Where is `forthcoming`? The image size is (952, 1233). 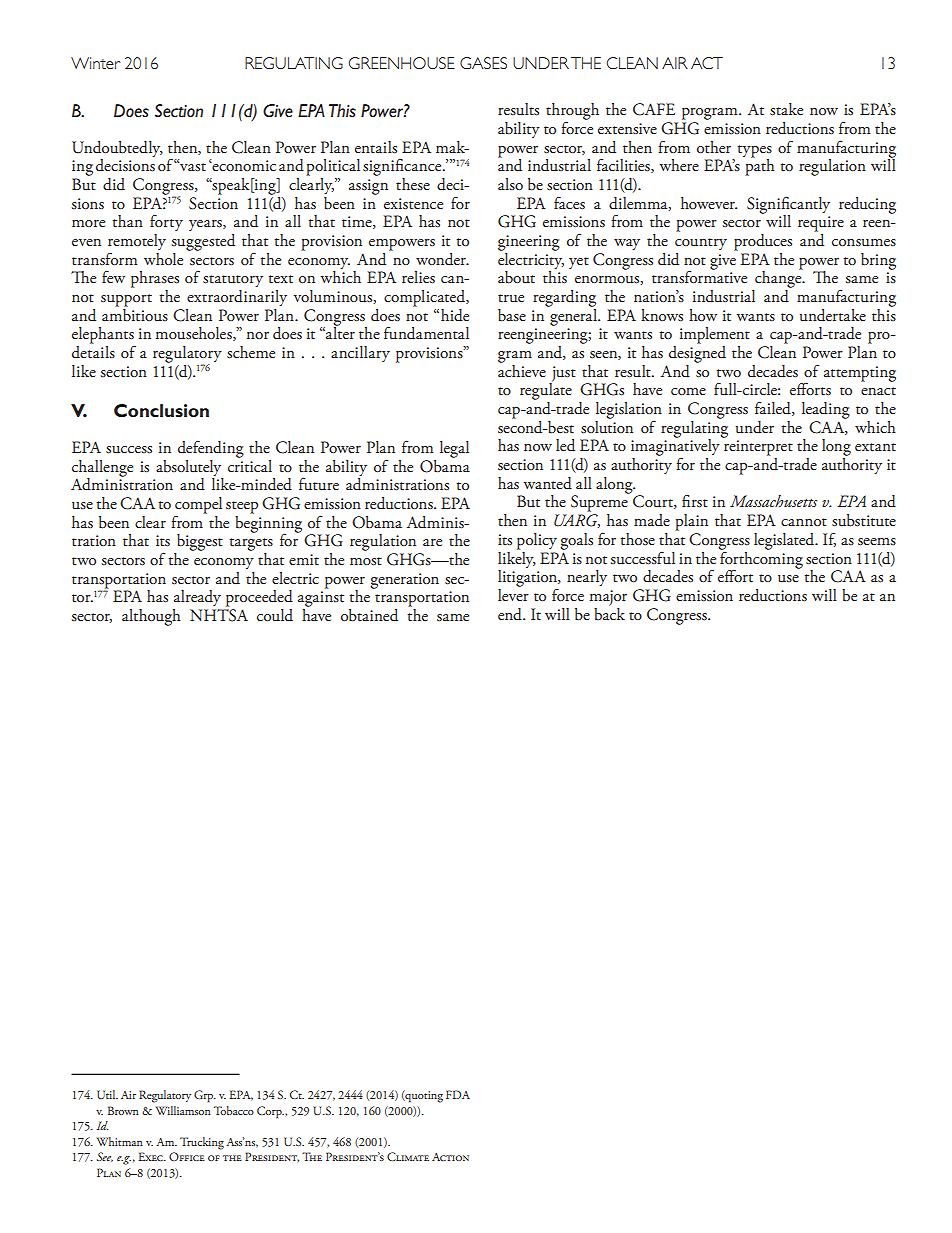 forthcoming is located at coordinates (761, 560).
